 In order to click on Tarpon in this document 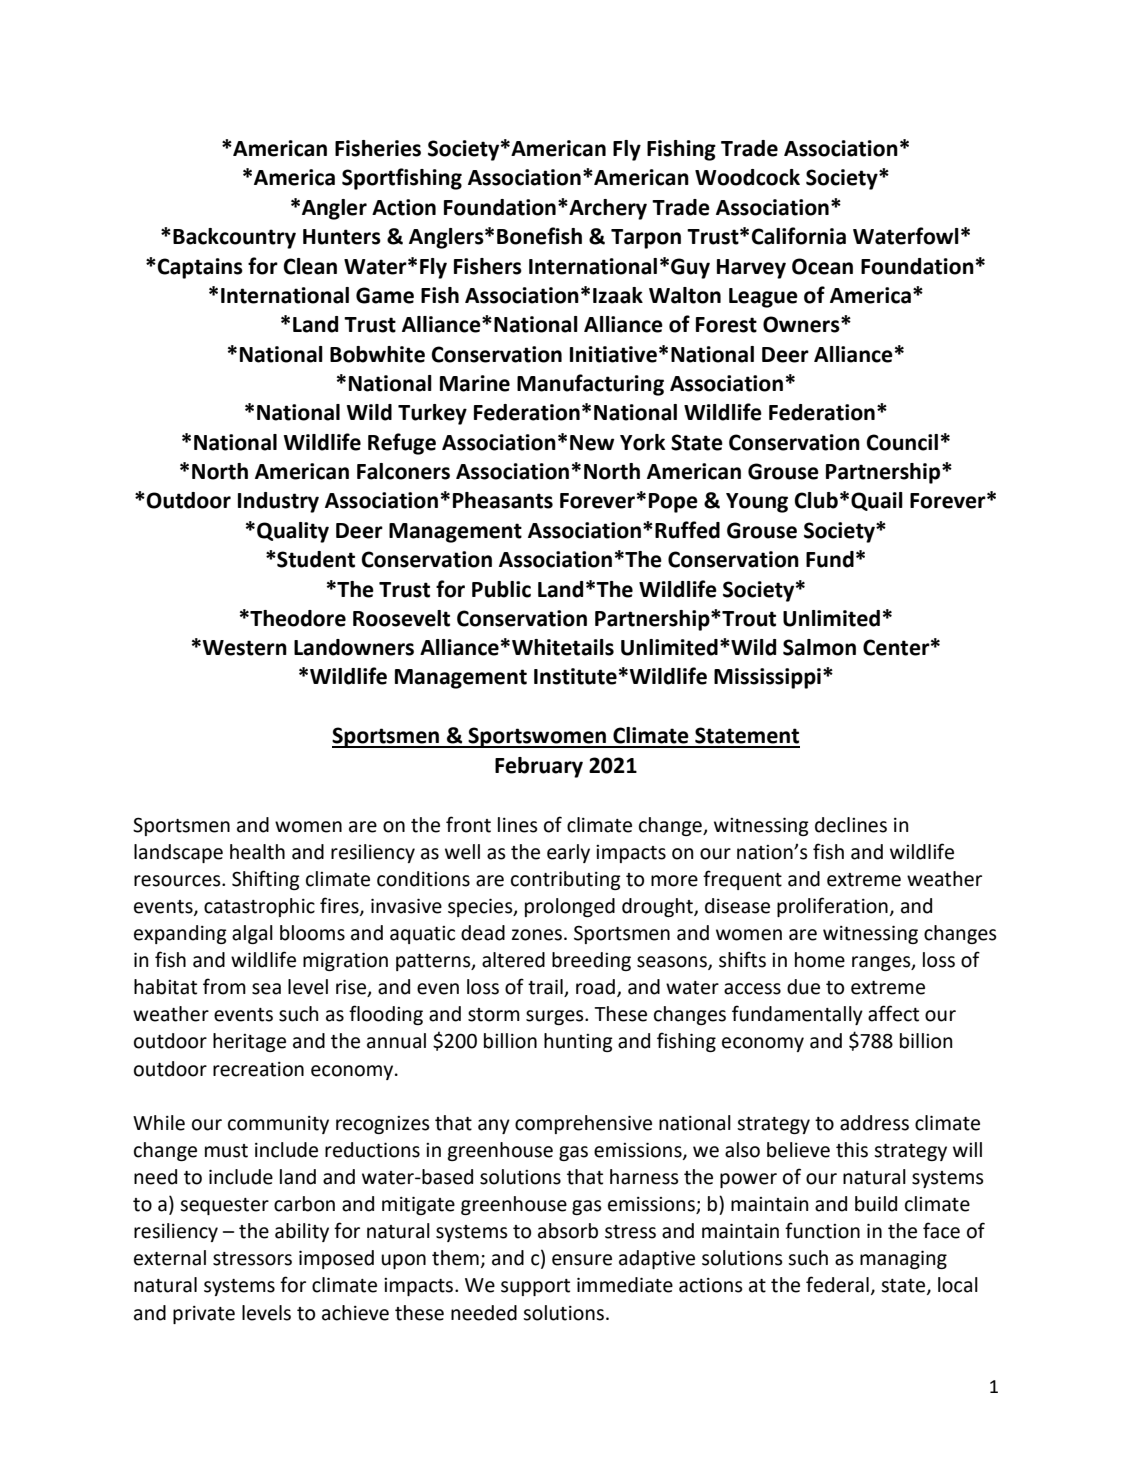, I will do `click(646, 239)`.
